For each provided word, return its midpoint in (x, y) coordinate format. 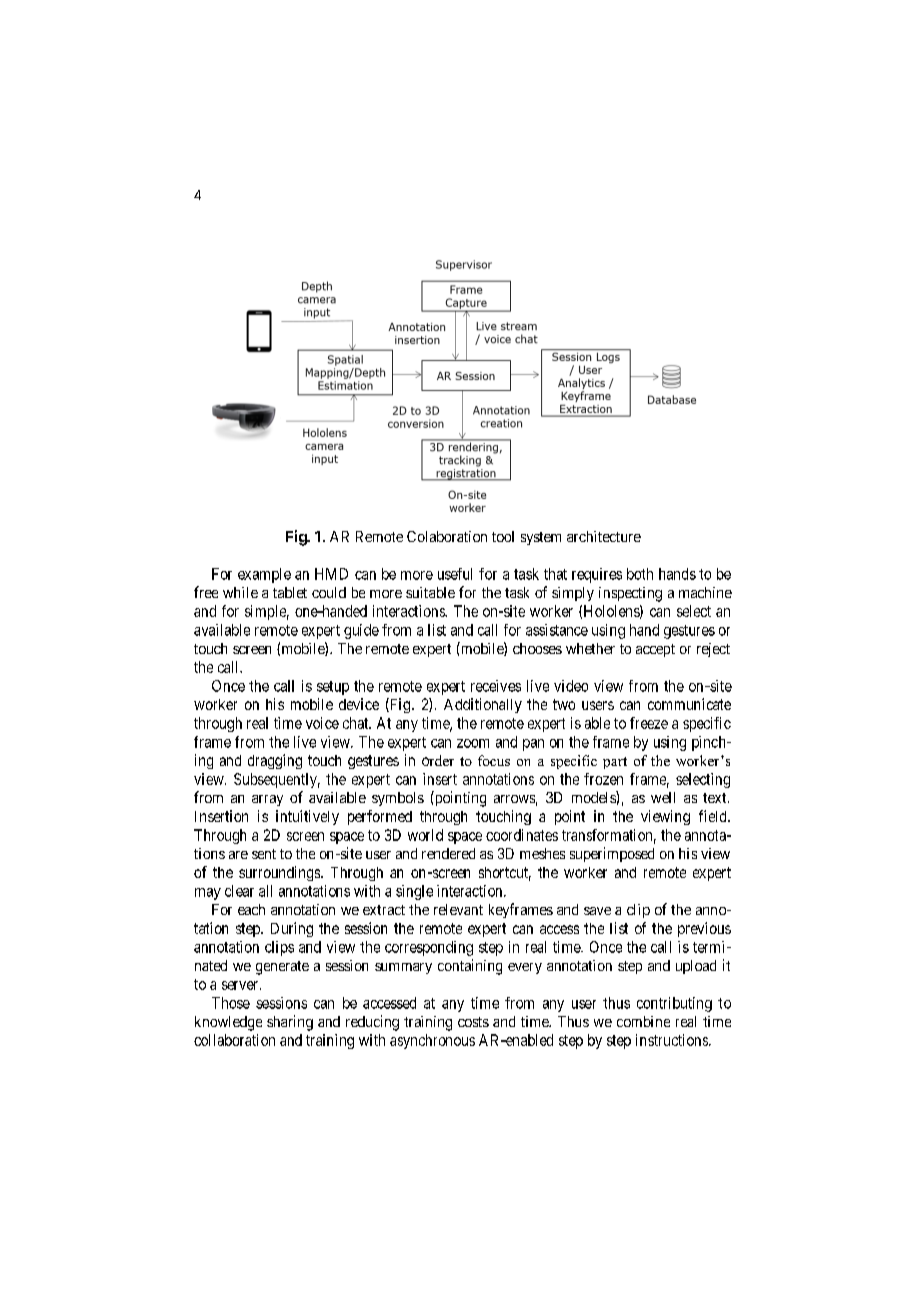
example (264, 575)
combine (643, 1021)
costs (473, 1022)
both (640, 574)
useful (455, 574)
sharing (290, 1023)
